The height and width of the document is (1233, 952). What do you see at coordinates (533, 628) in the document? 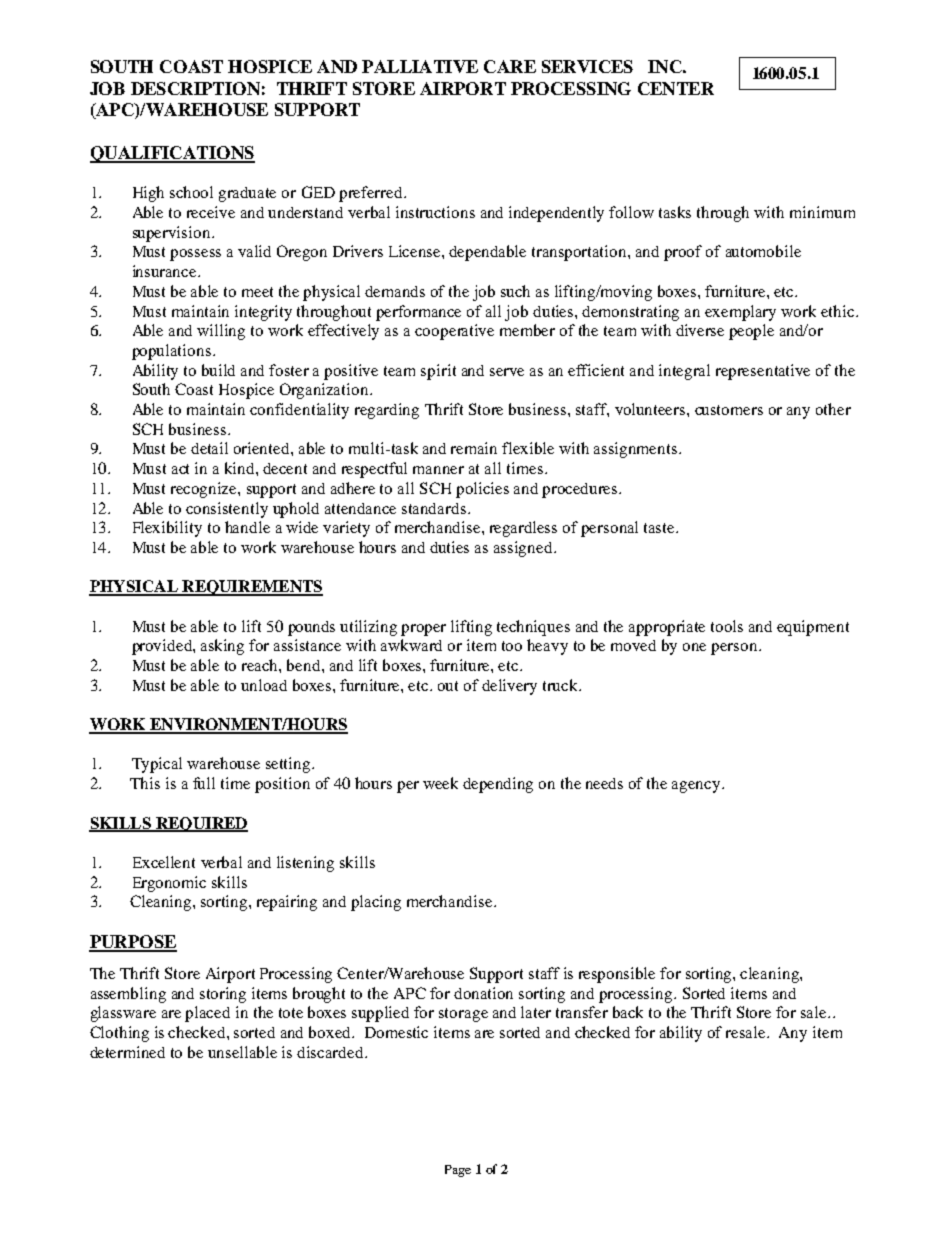
I see `techniques` at bounding box center [533, 628].
